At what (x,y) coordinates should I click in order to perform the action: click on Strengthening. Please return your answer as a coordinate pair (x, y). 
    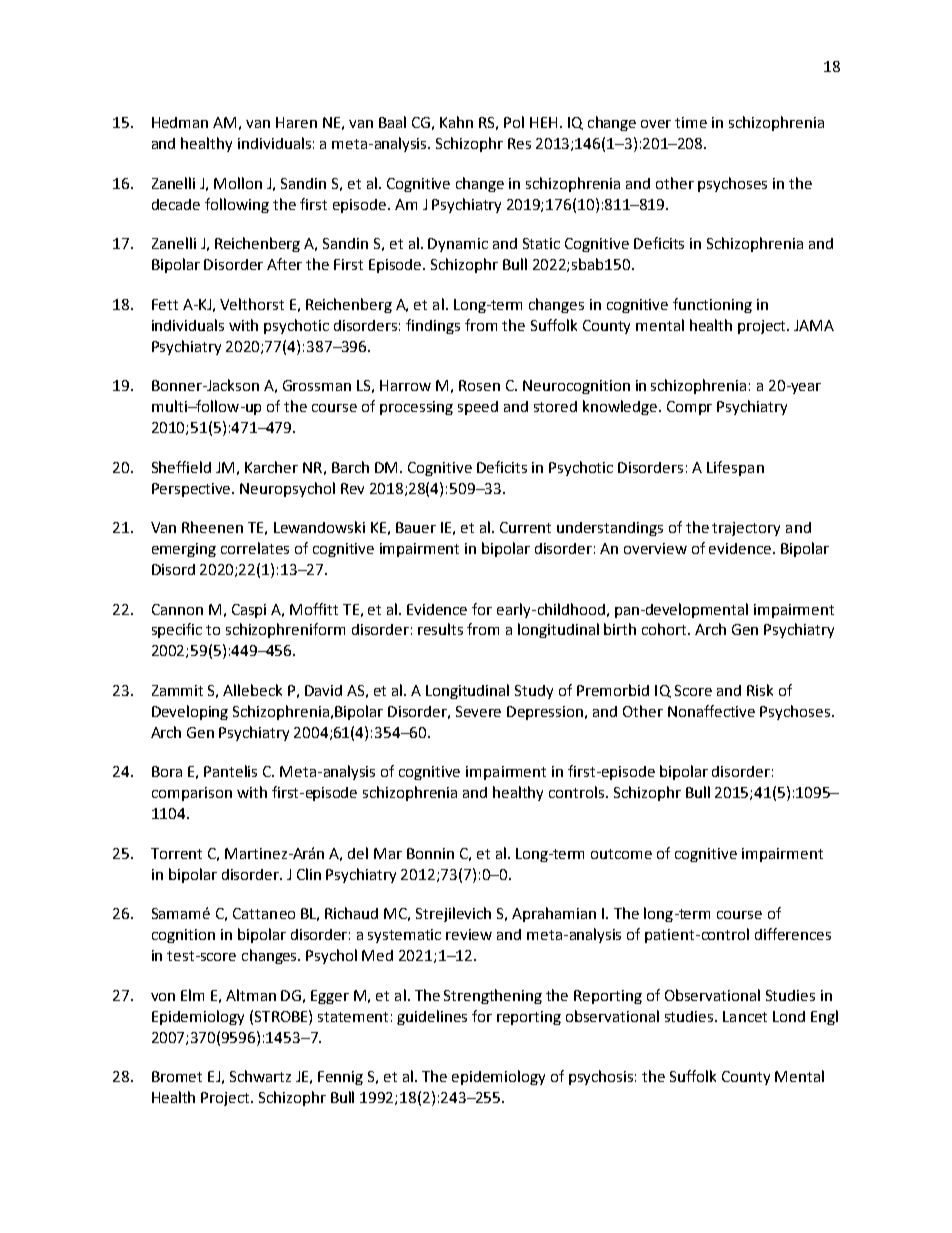
    Looking at the image, I should click on (493, 996).
